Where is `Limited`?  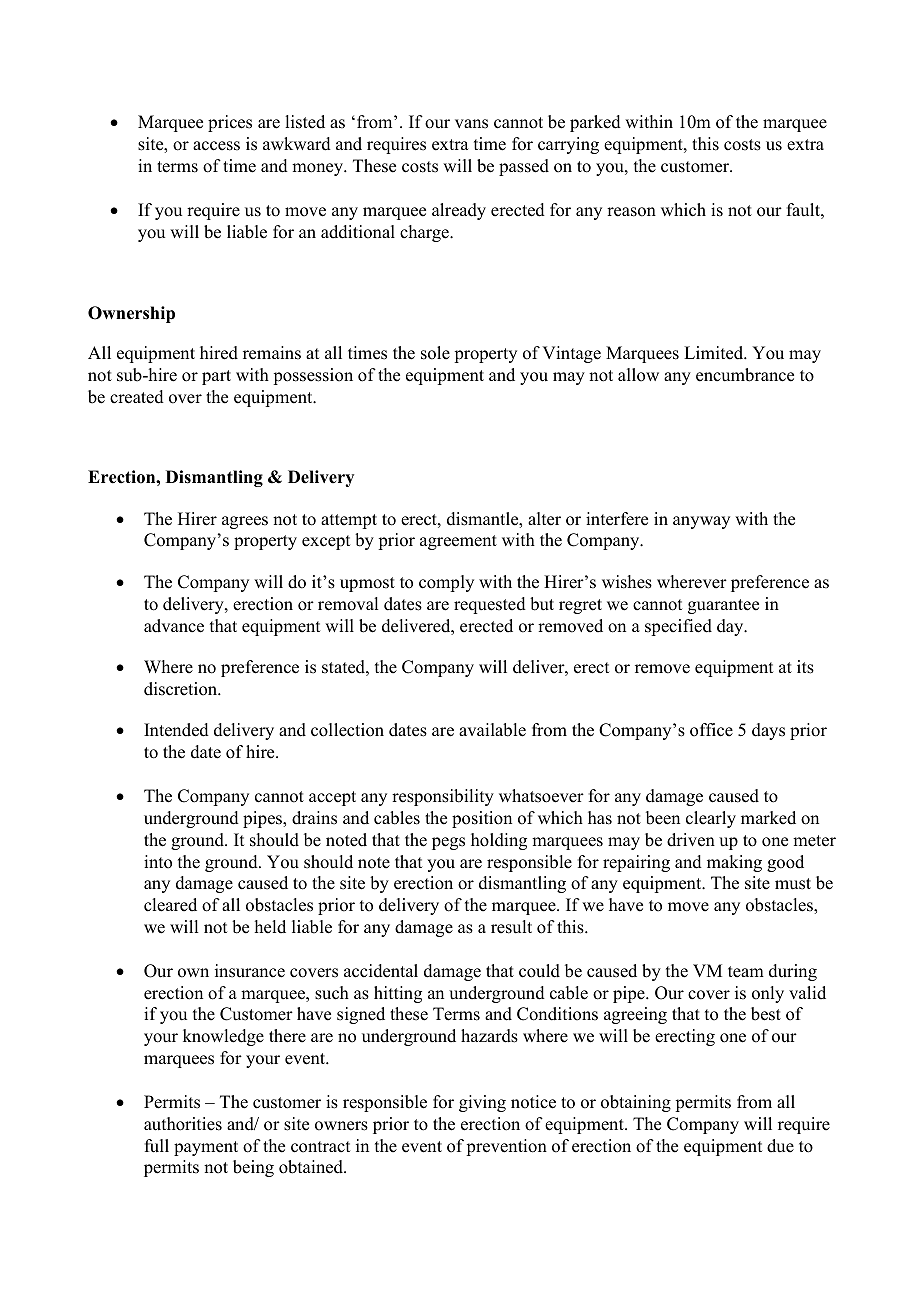 Limited is located at coordinates (715, 353).
